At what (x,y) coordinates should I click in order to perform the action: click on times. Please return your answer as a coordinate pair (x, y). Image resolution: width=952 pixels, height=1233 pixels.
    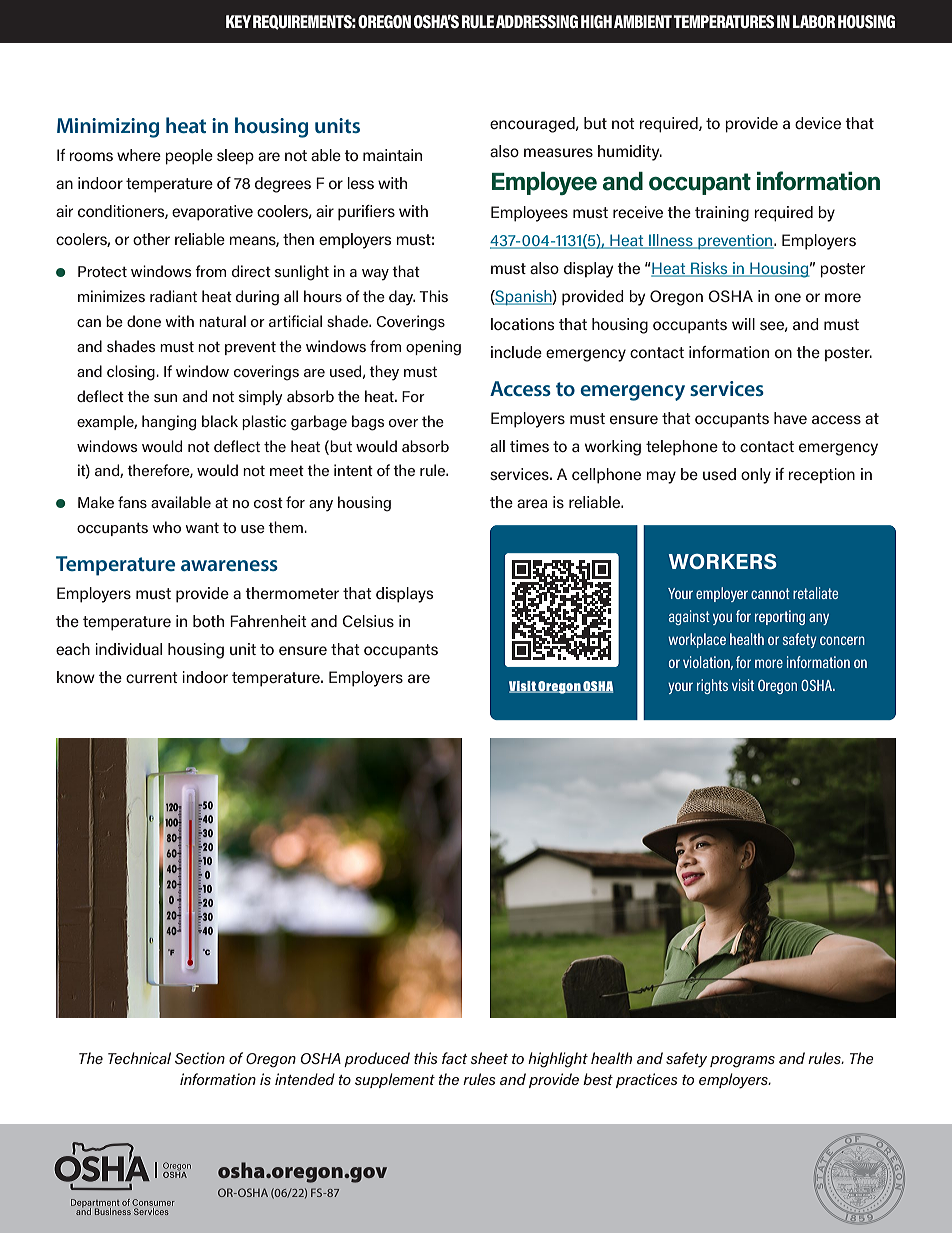
    Looking at the image, I should click on (529, 446).
